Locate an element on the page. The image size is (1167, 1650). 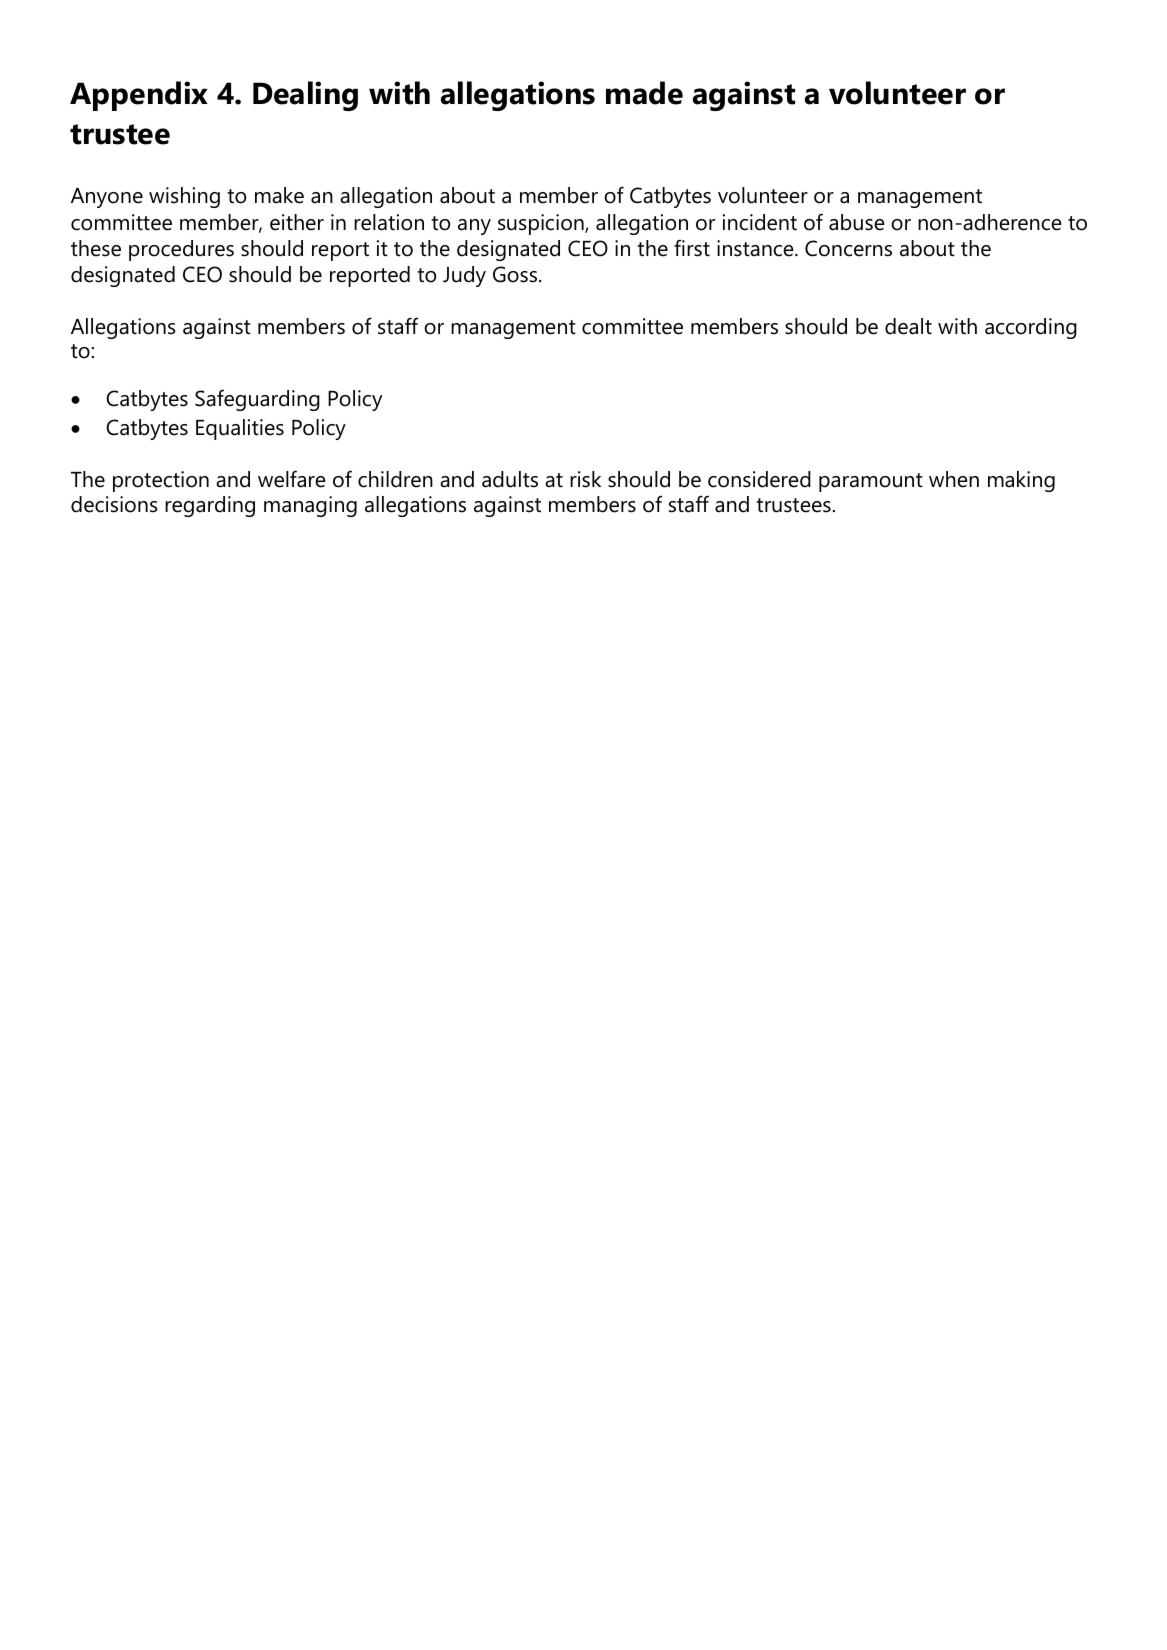
wishing is located at coordinates (184, 197).
